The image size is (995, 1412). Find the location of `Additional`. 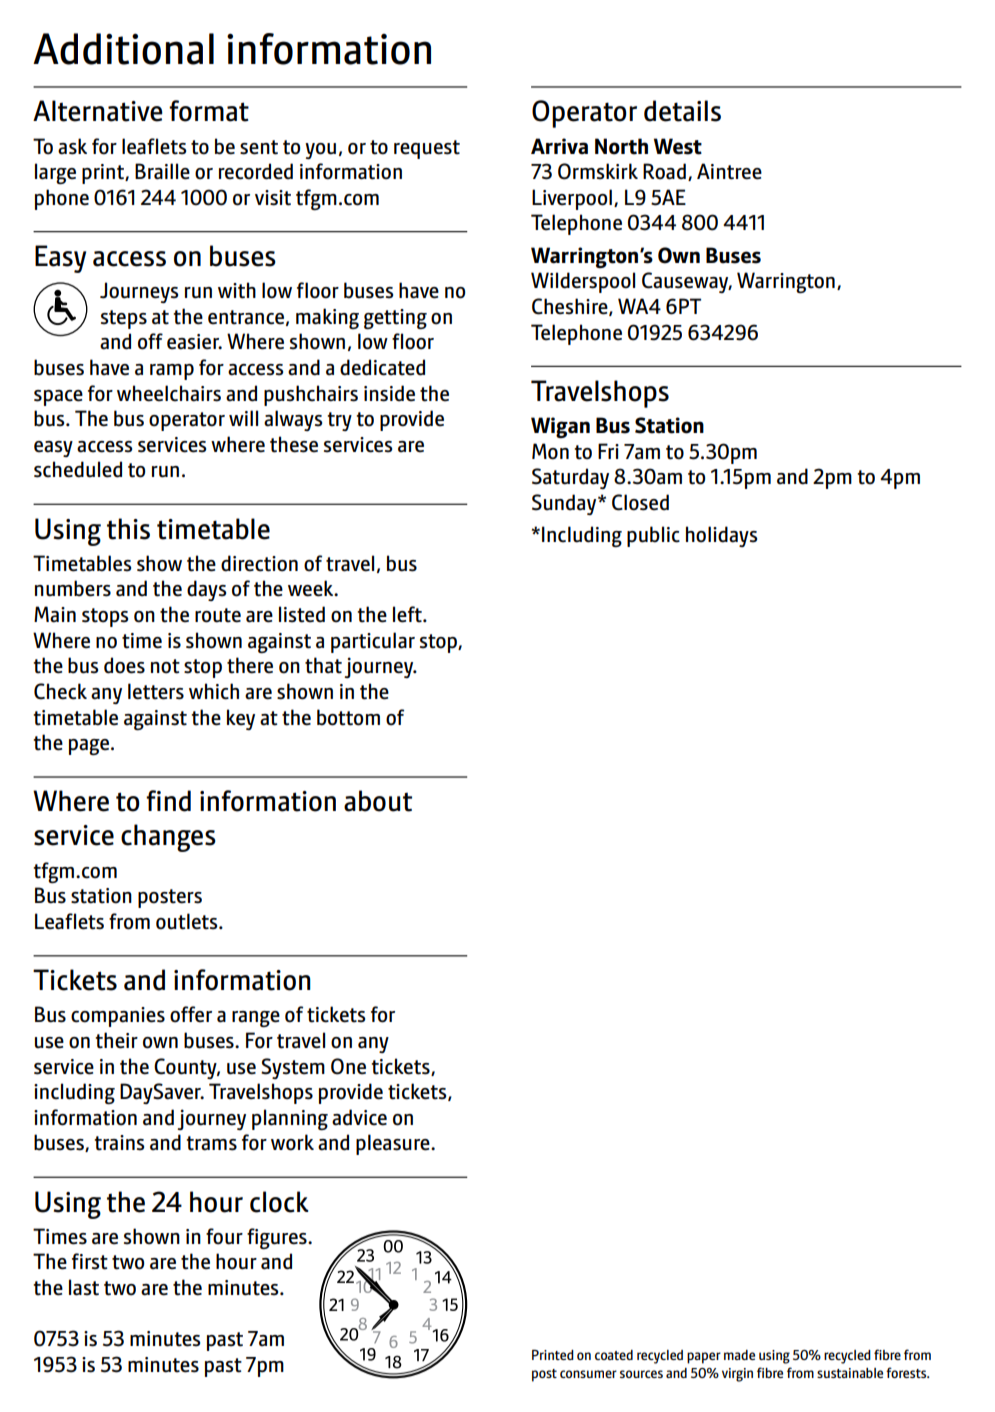

Additional is located at coordinates (123, 49).
